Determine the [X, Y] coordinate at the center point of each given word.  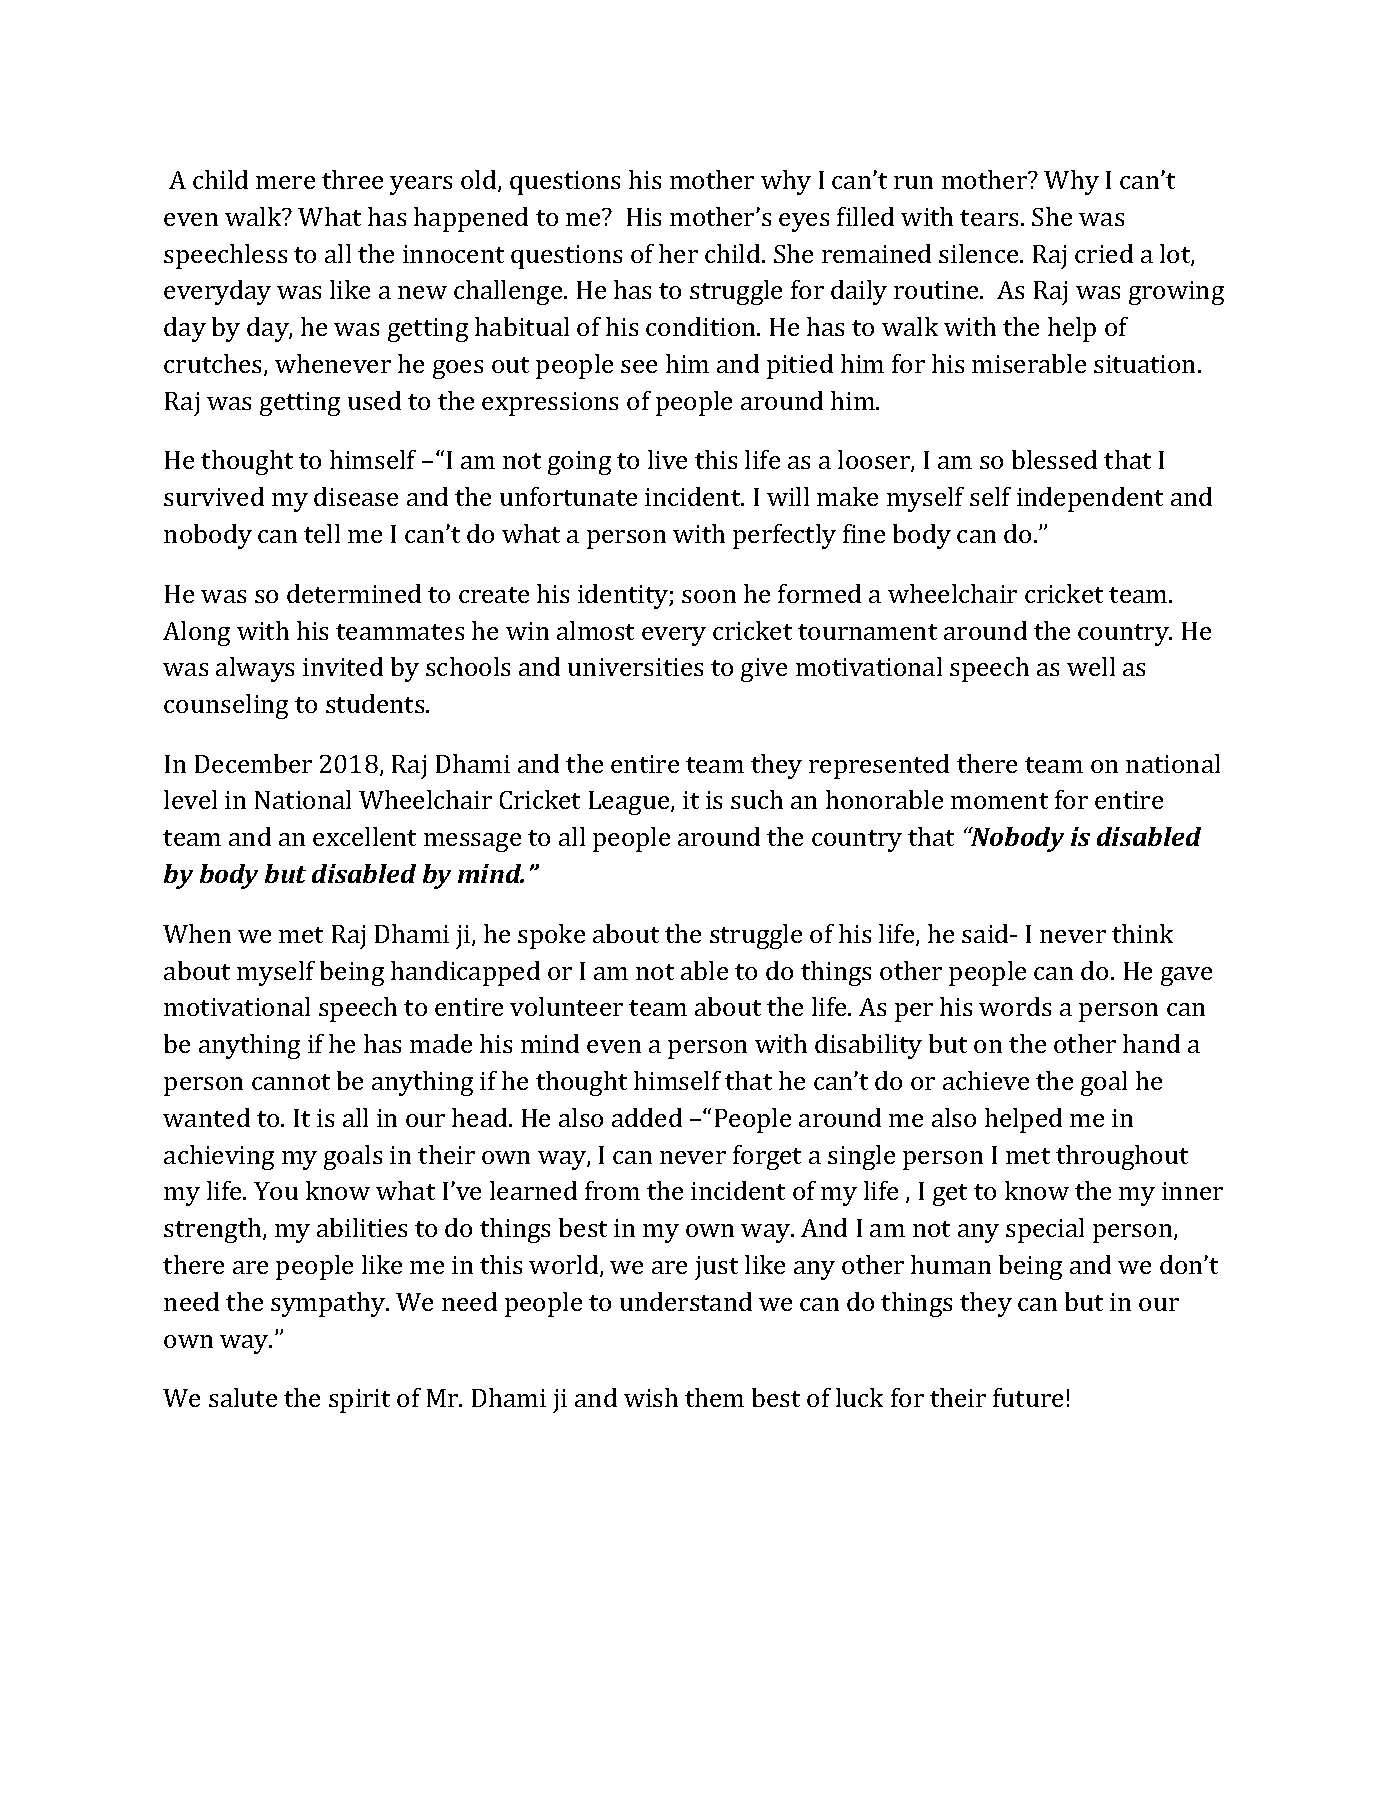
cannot [291, 1082]
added [647, 1117]
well [1091, 666]
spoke [551, 936]
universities [635, 667]
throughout [1122, 1157]
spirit [359, 1401]
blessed [1054, 459]
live [667, 459]
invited [343, 666]
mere [285, 182]
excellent [364, 836]
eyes [804, 222]
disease [356, 496]
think [1142, 933]
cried [1104, 253]
